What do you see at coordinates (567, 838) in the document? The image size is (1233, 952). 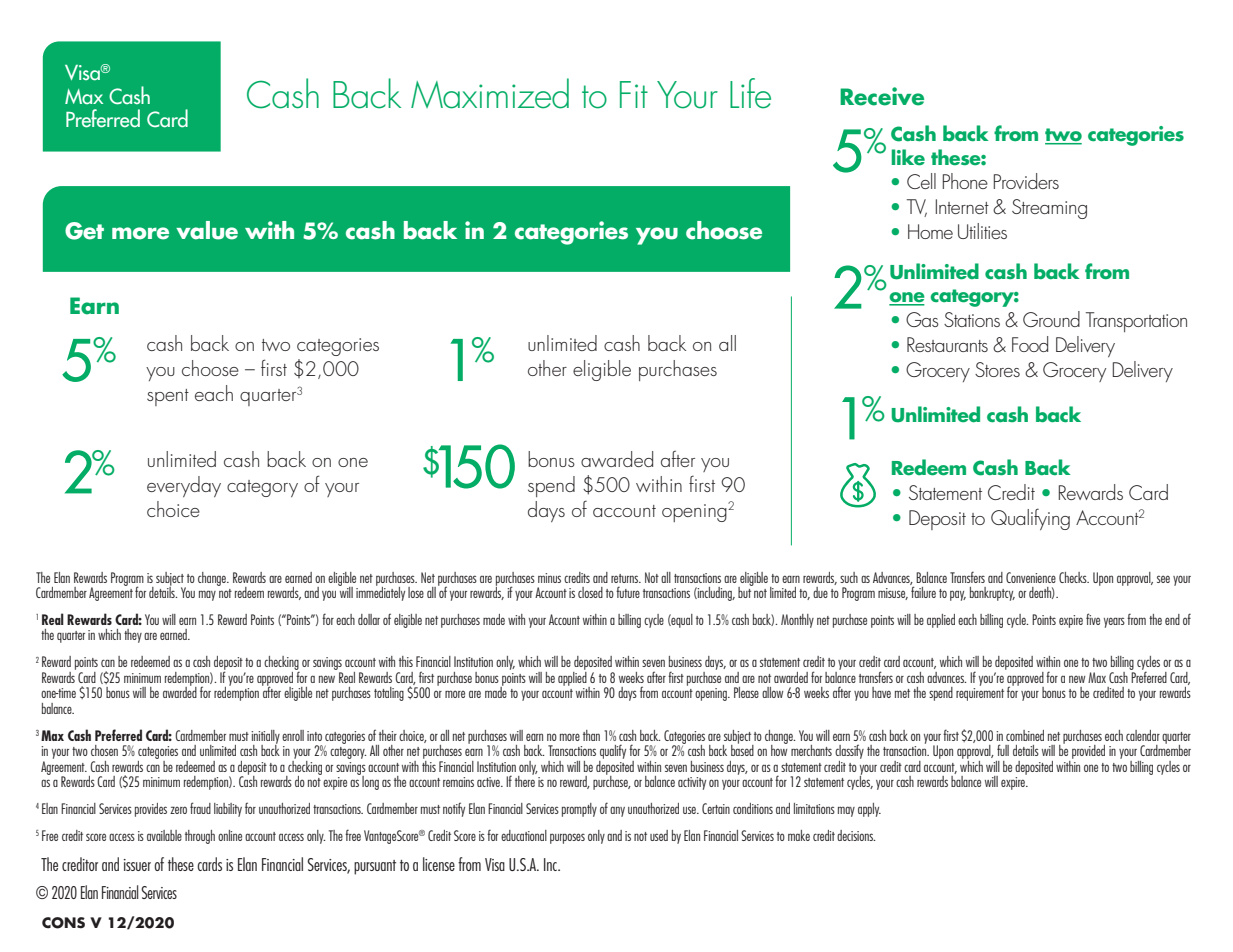 I see `purposes` at bounding box center [567, 838].
